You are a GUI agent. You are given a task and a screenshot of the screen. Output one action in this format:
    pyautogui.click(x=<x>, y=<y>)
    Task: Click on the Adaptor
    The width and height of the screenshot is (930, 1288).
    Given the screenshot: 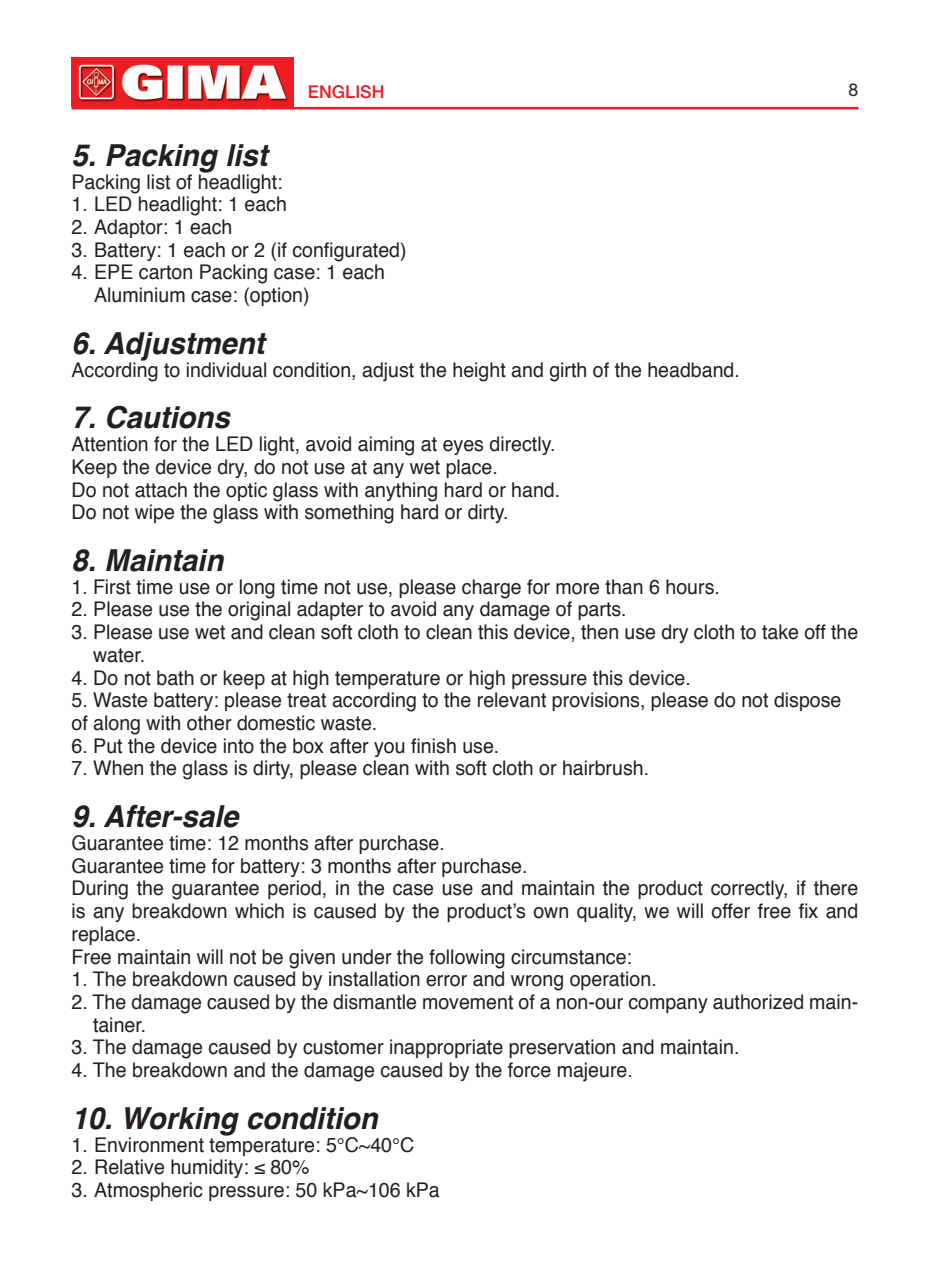 What is the action you would take?
    pyautogui.click(x=129, y=228)
